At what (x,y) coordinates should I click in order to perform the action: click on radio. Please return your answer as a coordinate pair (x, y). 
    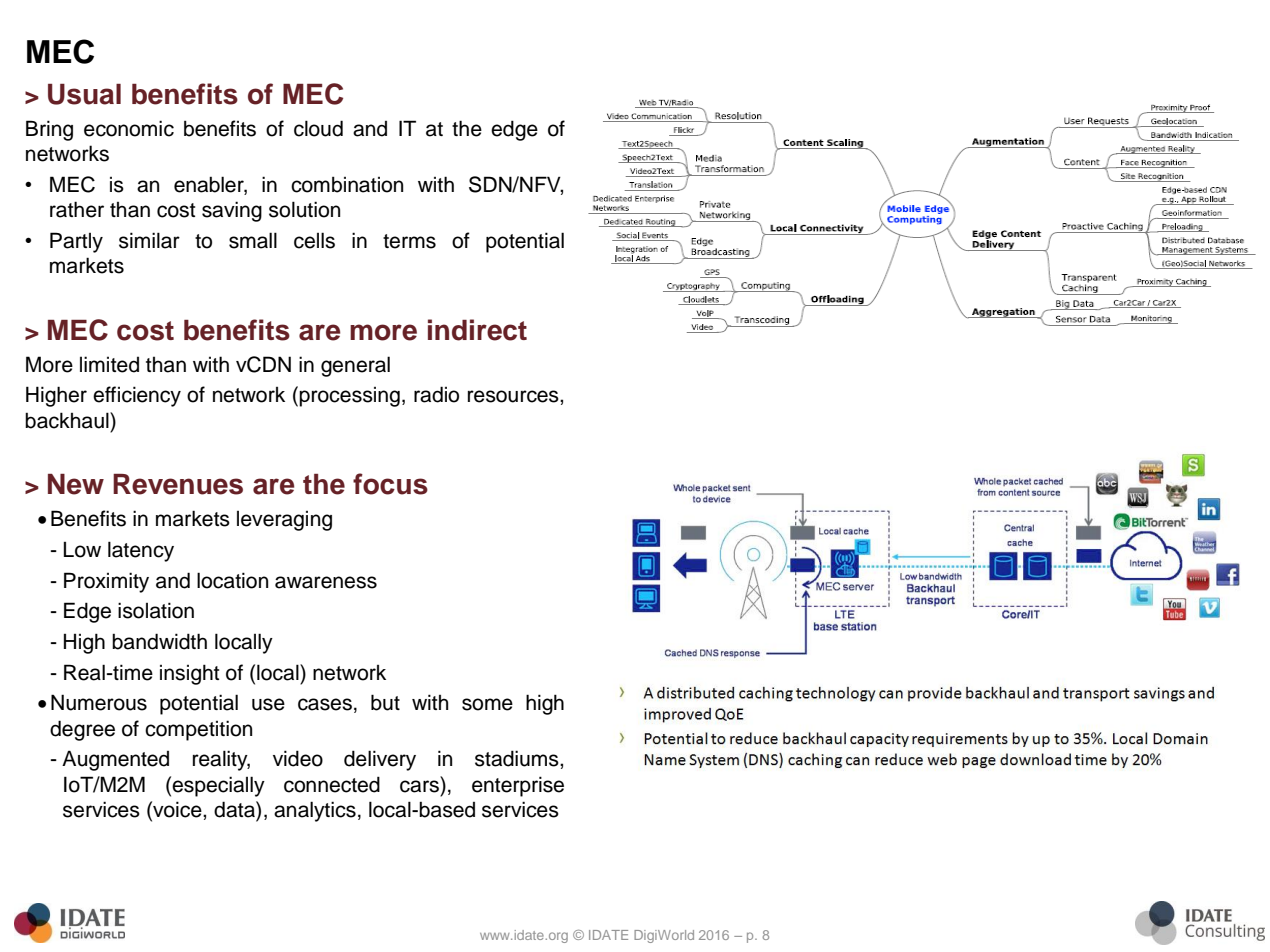
    Looking at the image, I should click on (436, 394).
